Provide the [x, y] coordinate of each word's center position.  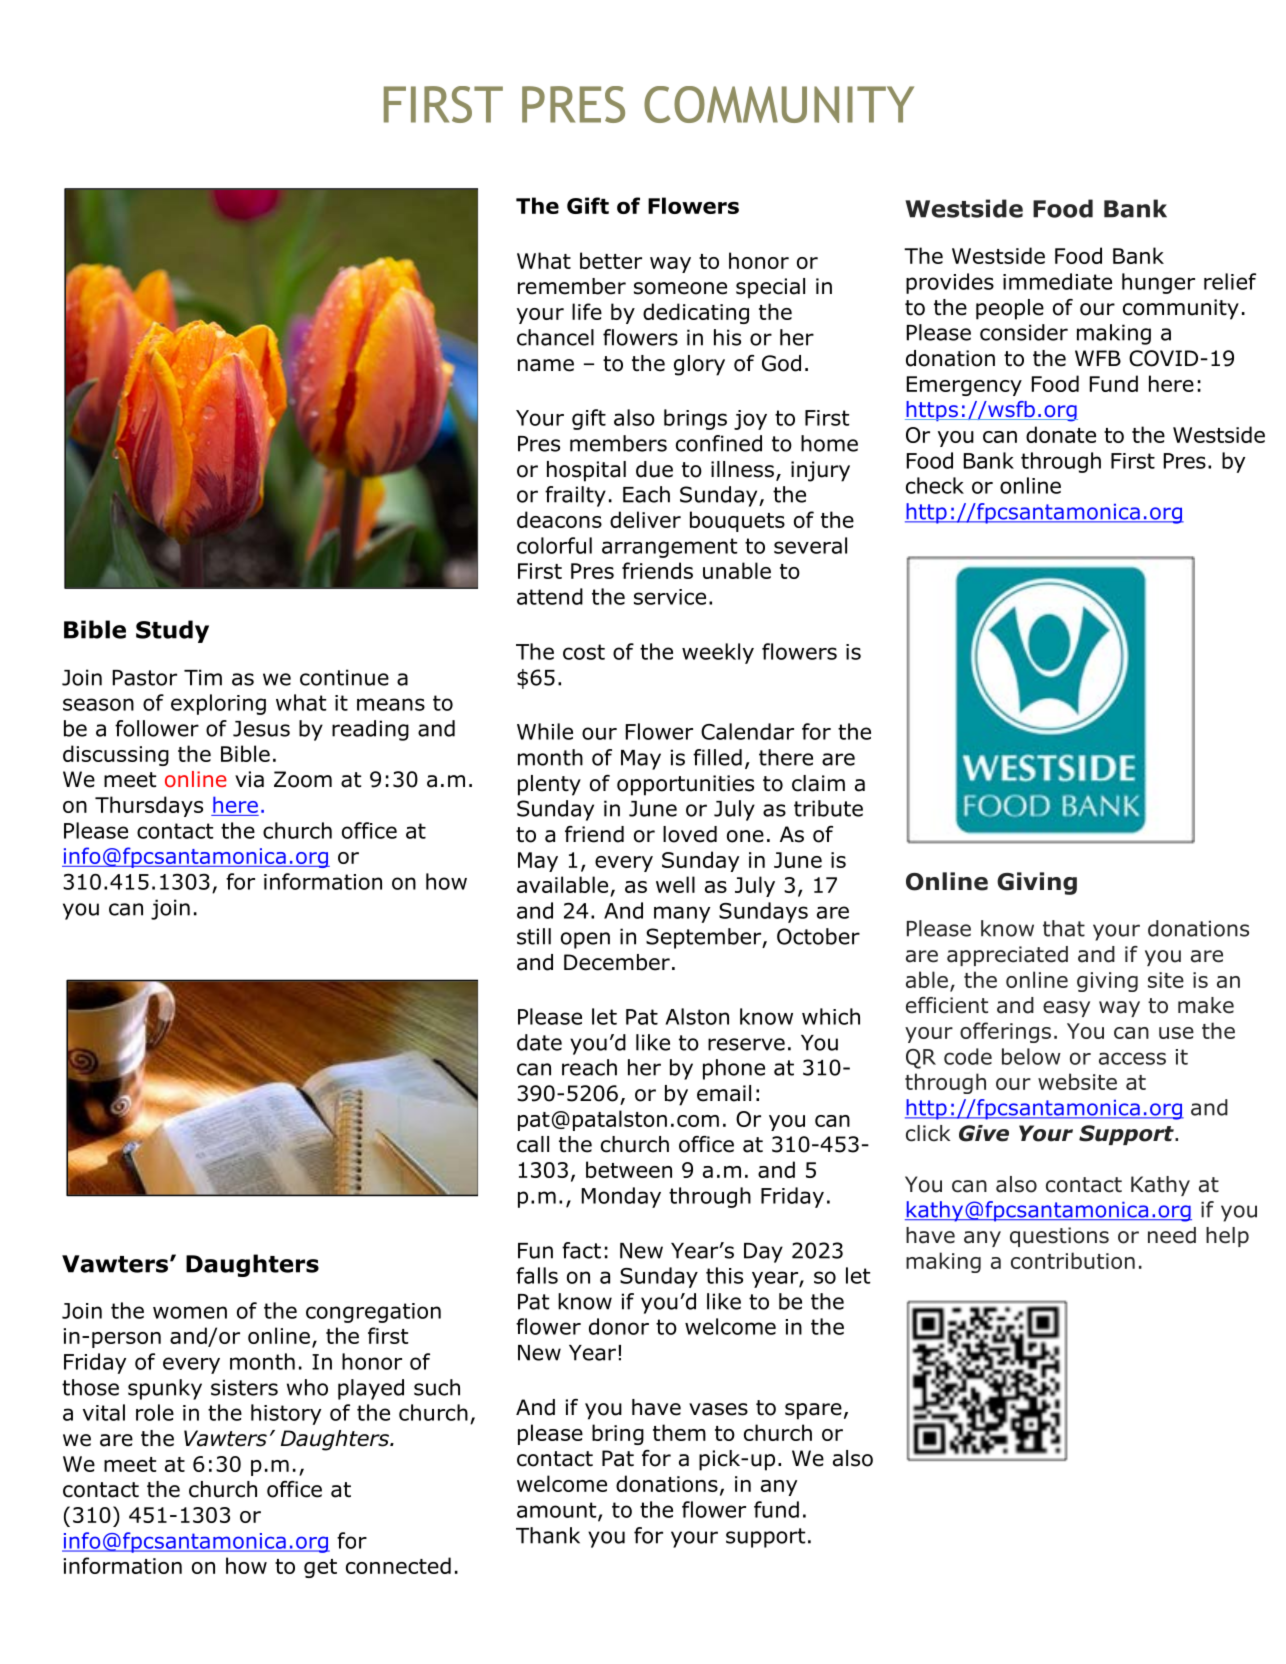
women [190, 1312]
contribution [1073, 1260]
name [546, 365]
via [249, 779]
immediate [1057, 281]
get [320, 1568]
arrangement [669, 548]
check [935, 485]
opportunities [685, 785]
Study [172, 631]
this [724, 1275]
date [539, 1042]
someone [680, 288]
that [1064, 928]
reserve [746, 1044]
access [1132, 1058]
